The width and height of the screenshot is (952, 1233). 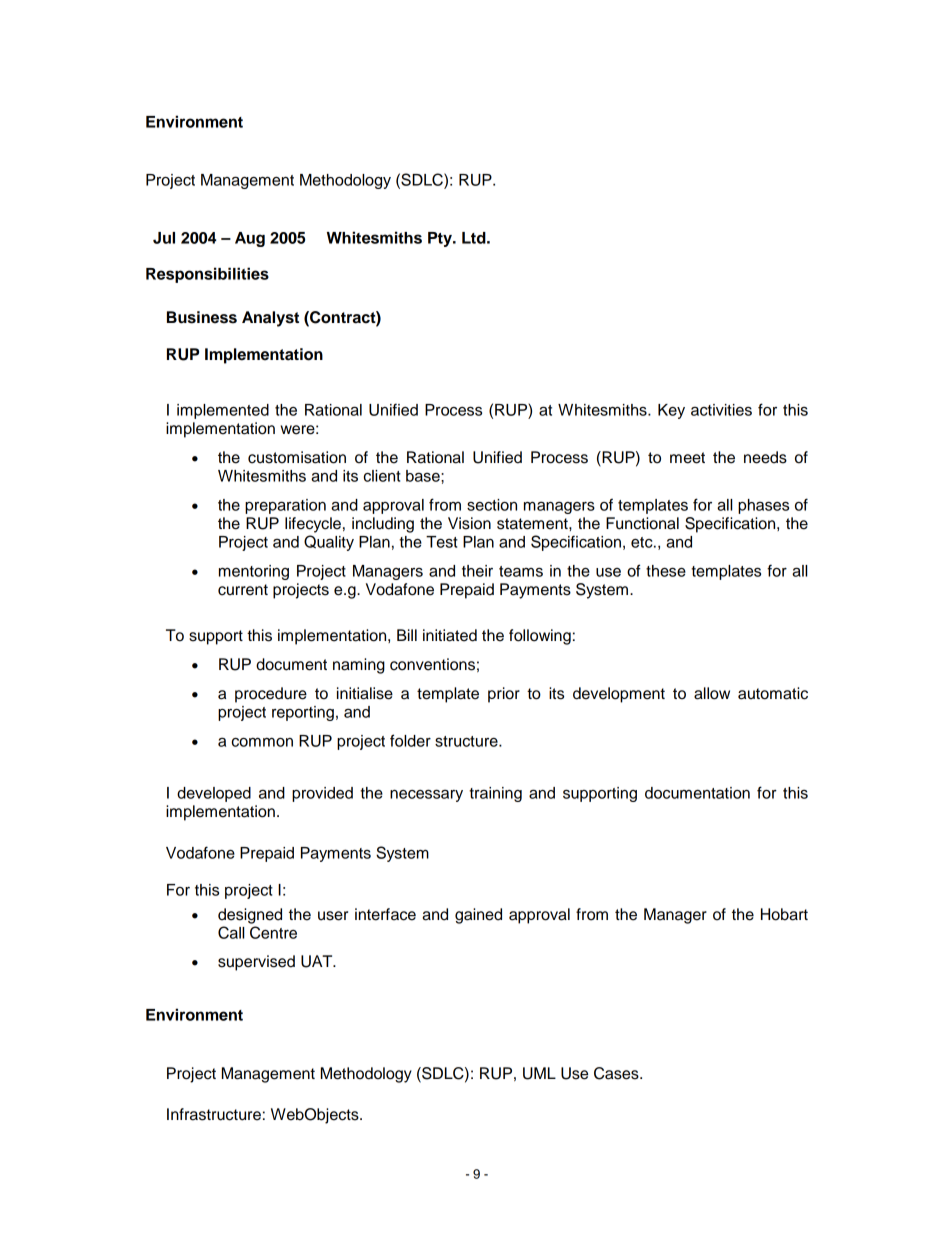 What do you see at coordinates (687, 458) in the screenshot?
I see `meet` at bounding box center [687, 458].
